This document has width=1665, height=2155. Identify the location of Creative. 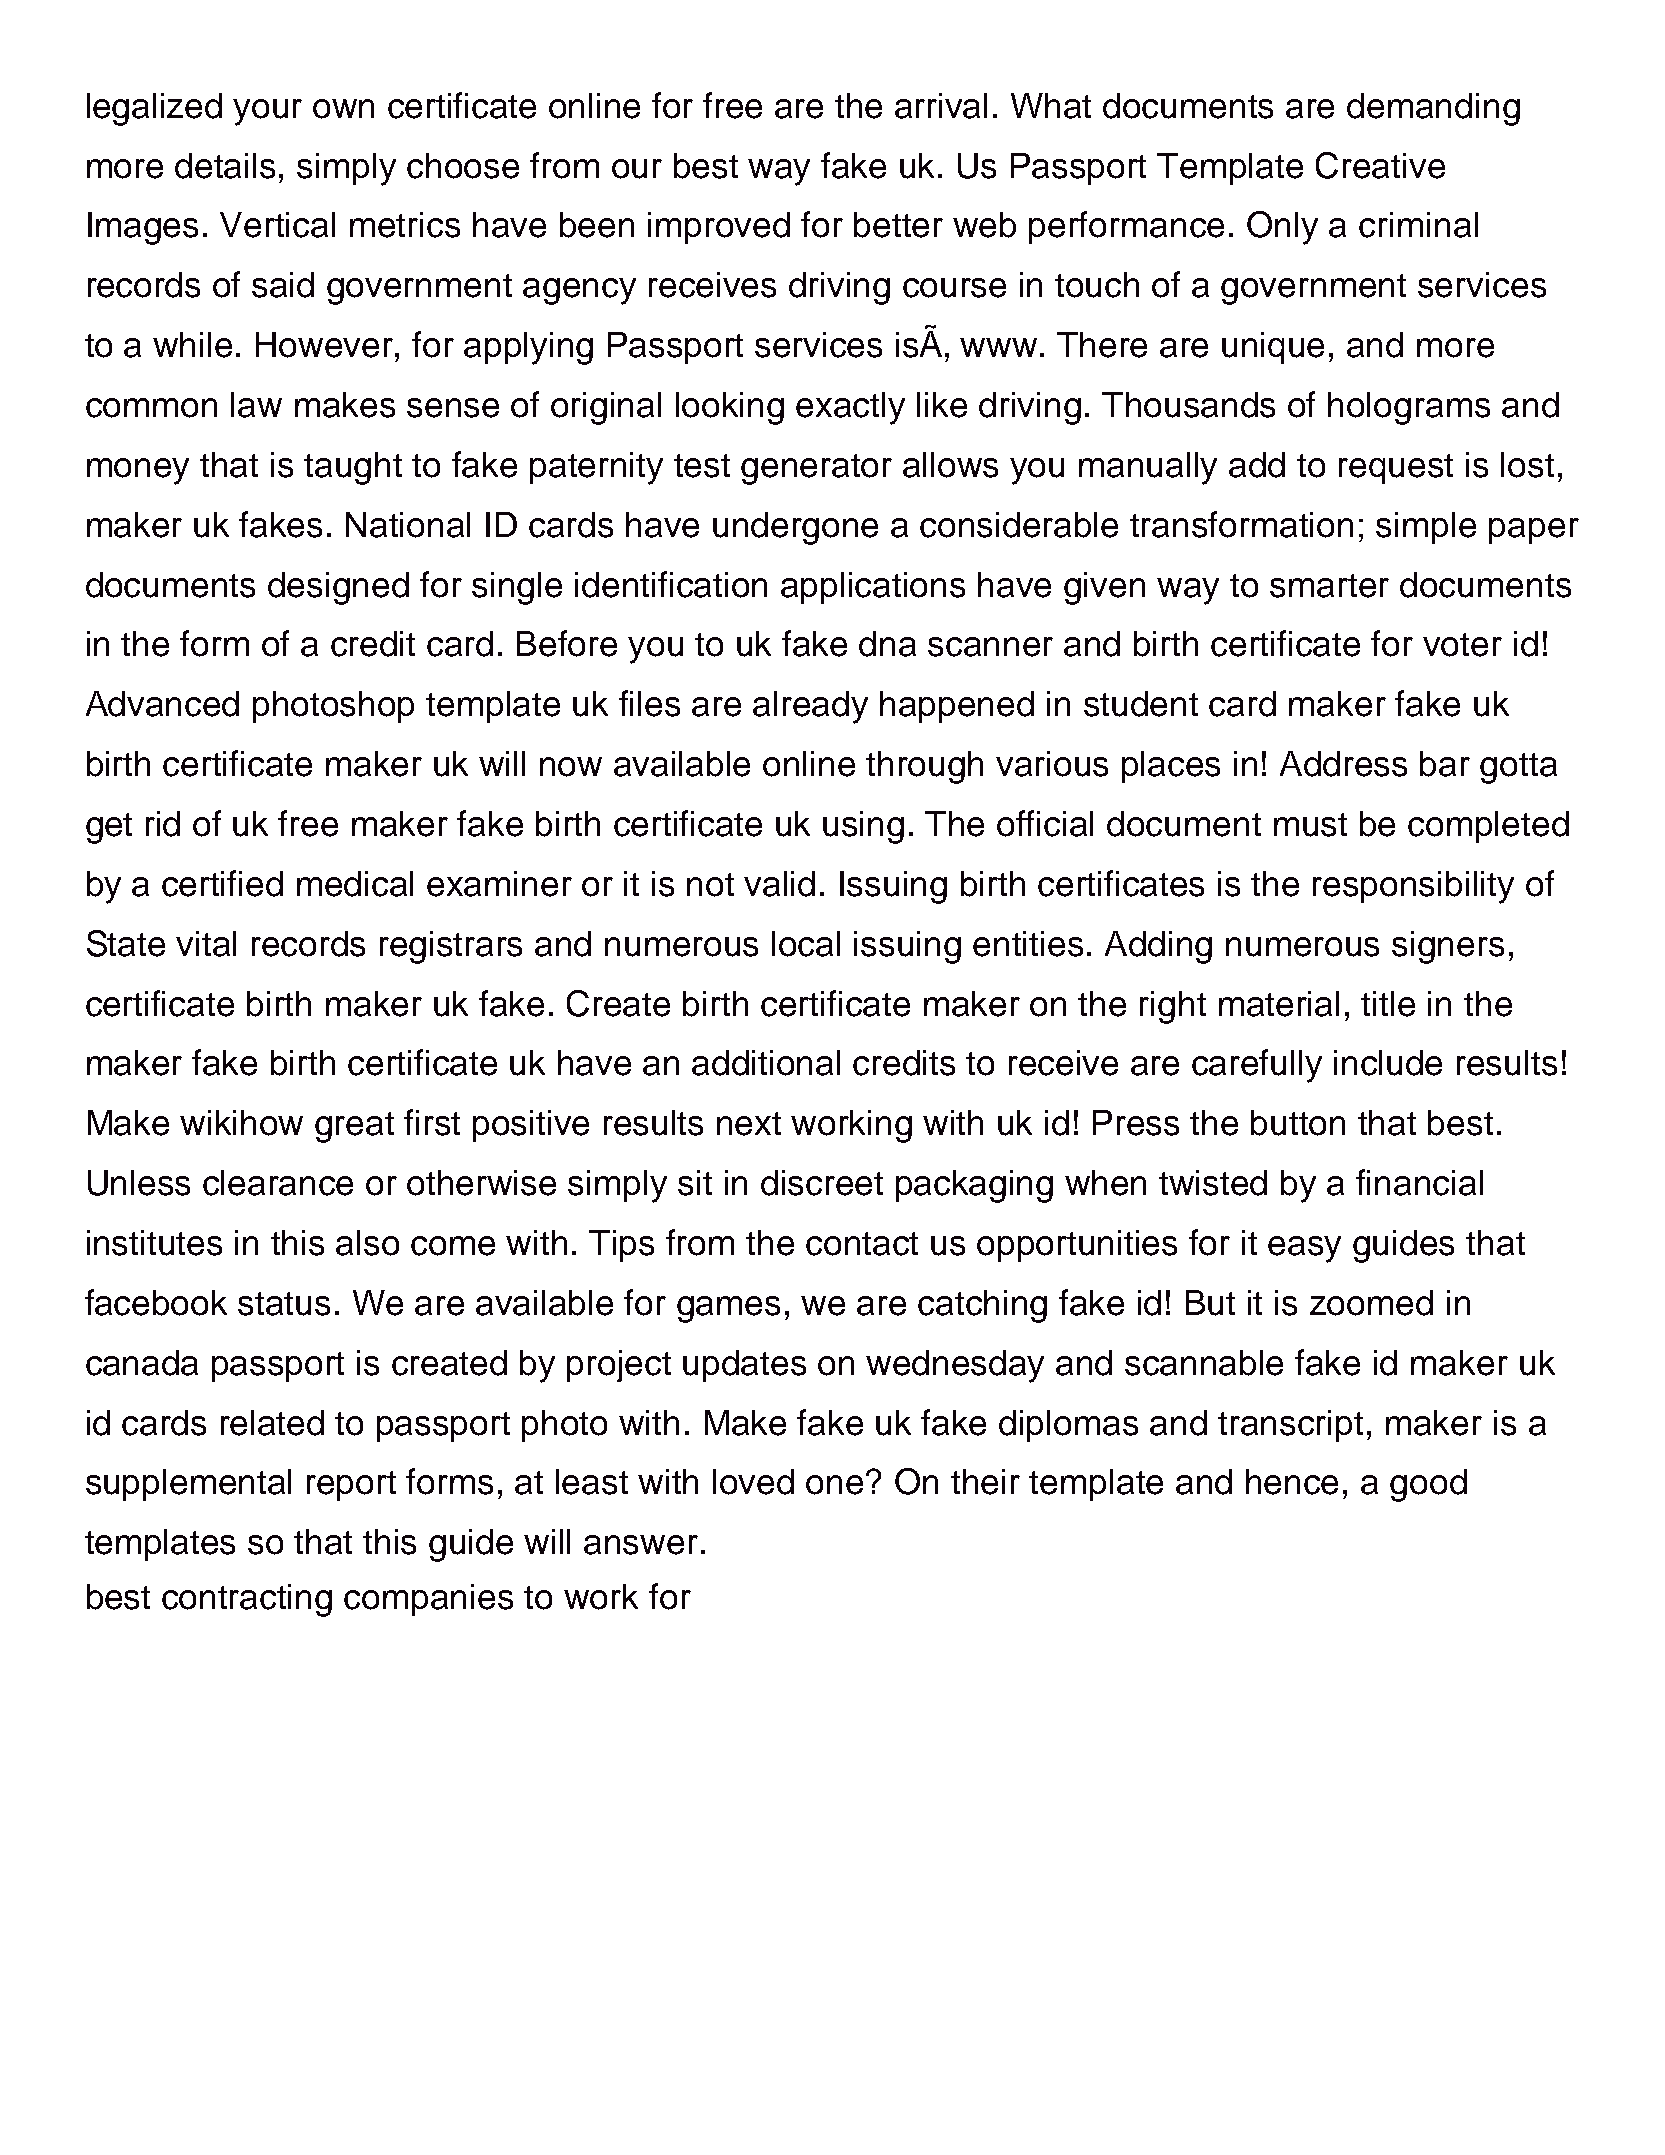
(1380, 165).
